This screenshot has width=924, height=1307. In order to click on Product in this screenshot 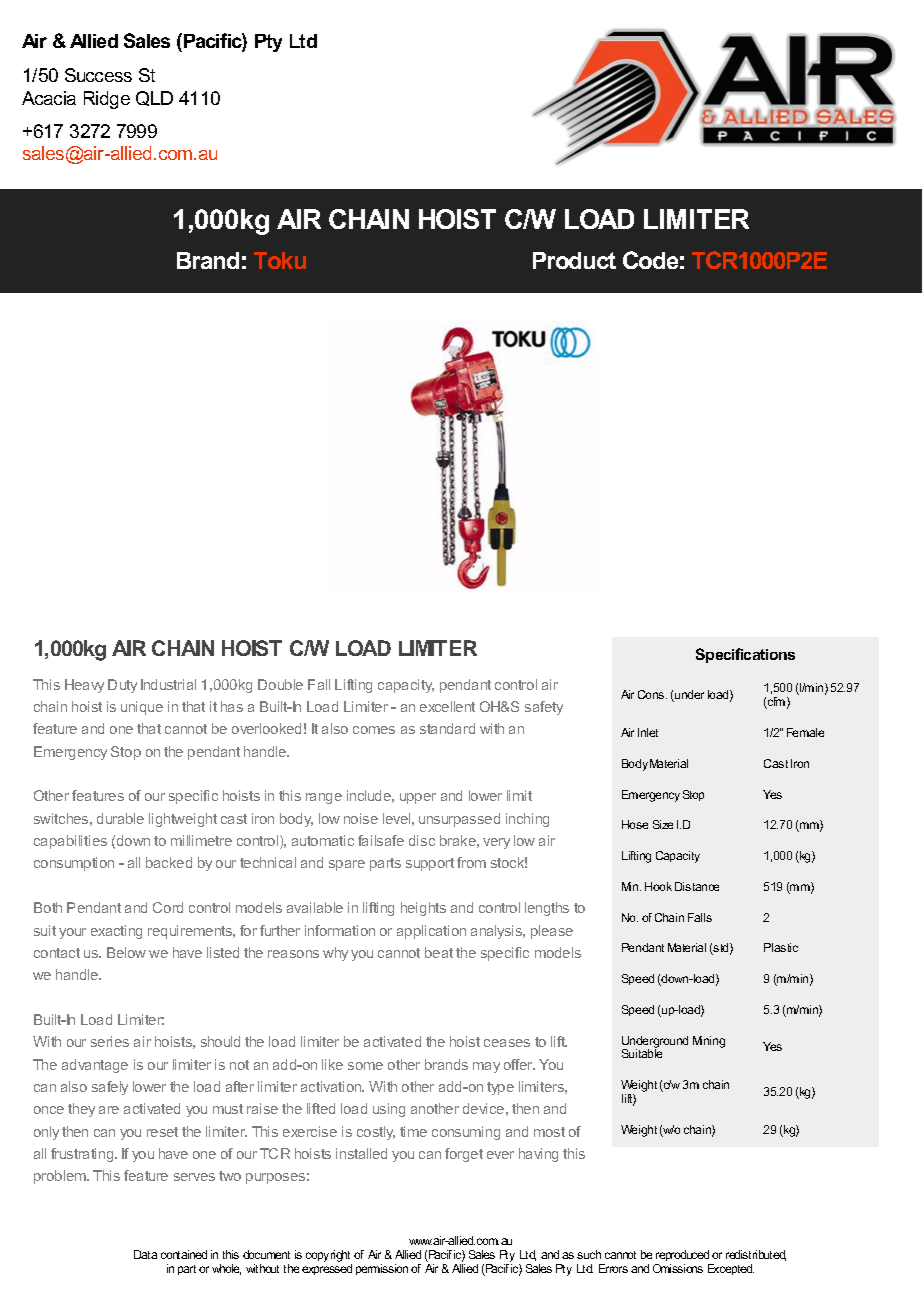, I will do `click(574, 260)`.
